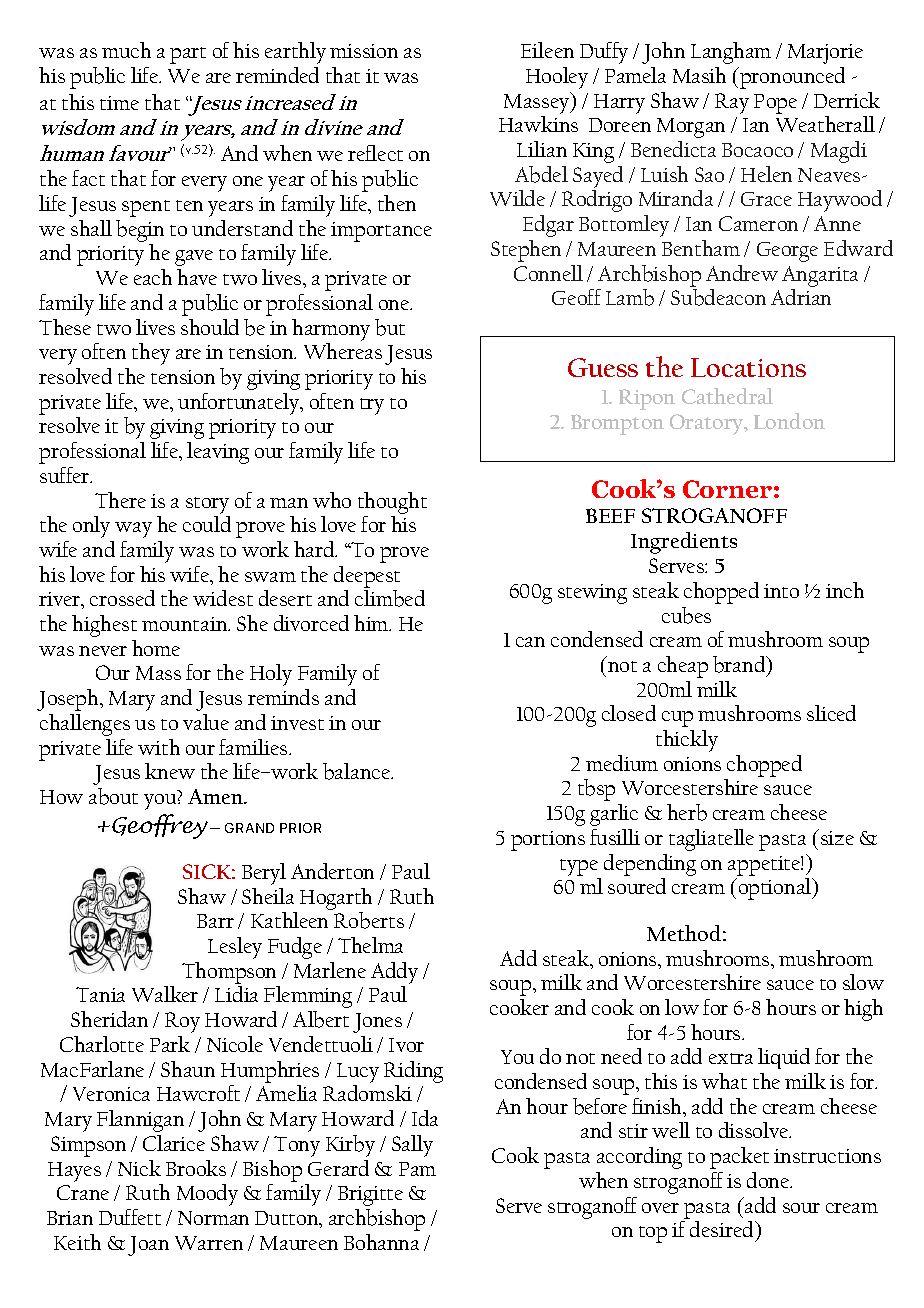 This image has height=1308, width=924. Describe the element at coordinates (740, 666) in the image. I see `brand` at that location.
